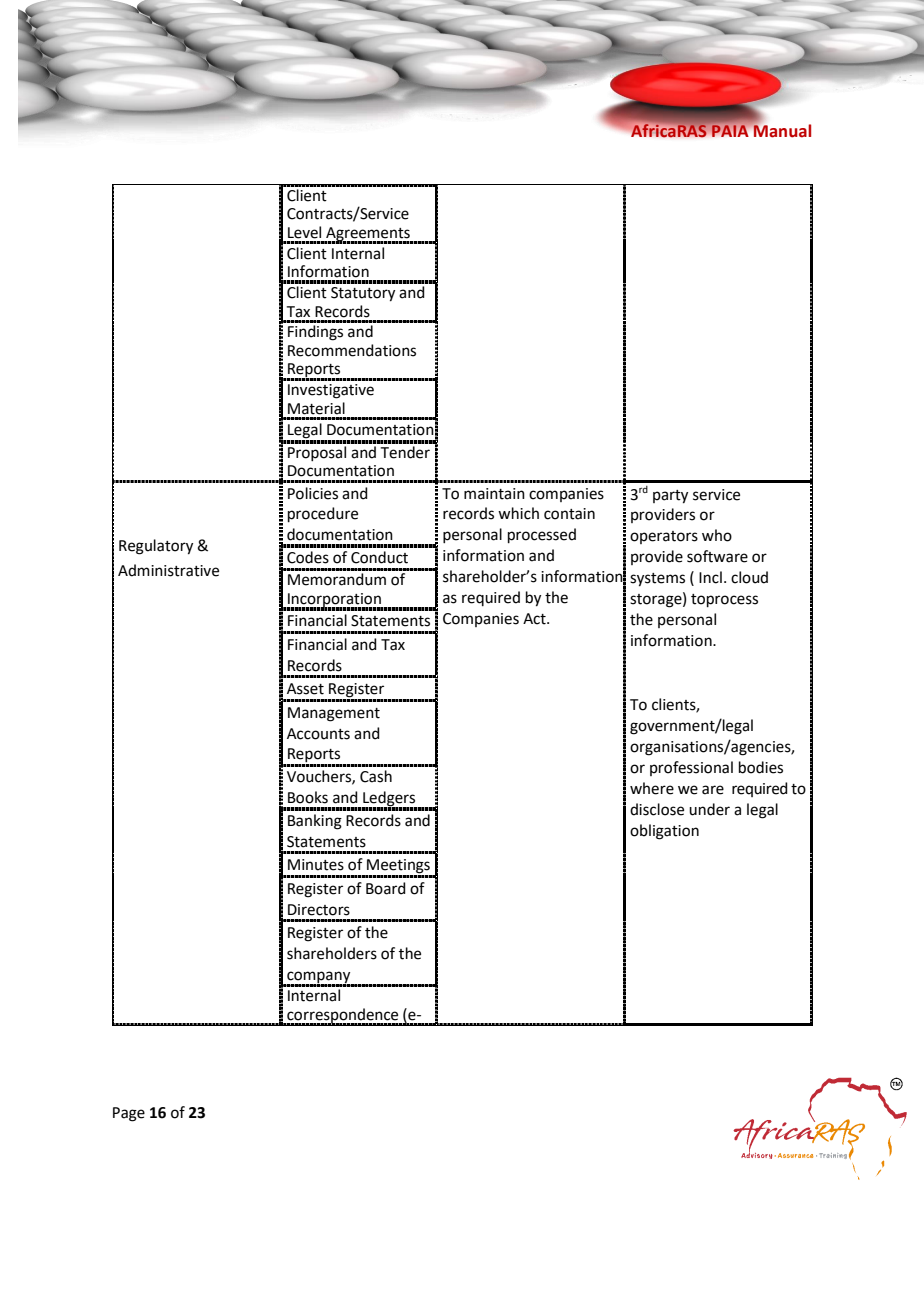 The width and height of the screenshot is (924, 1308). I want to click on Minutes, so click(316, 865).
